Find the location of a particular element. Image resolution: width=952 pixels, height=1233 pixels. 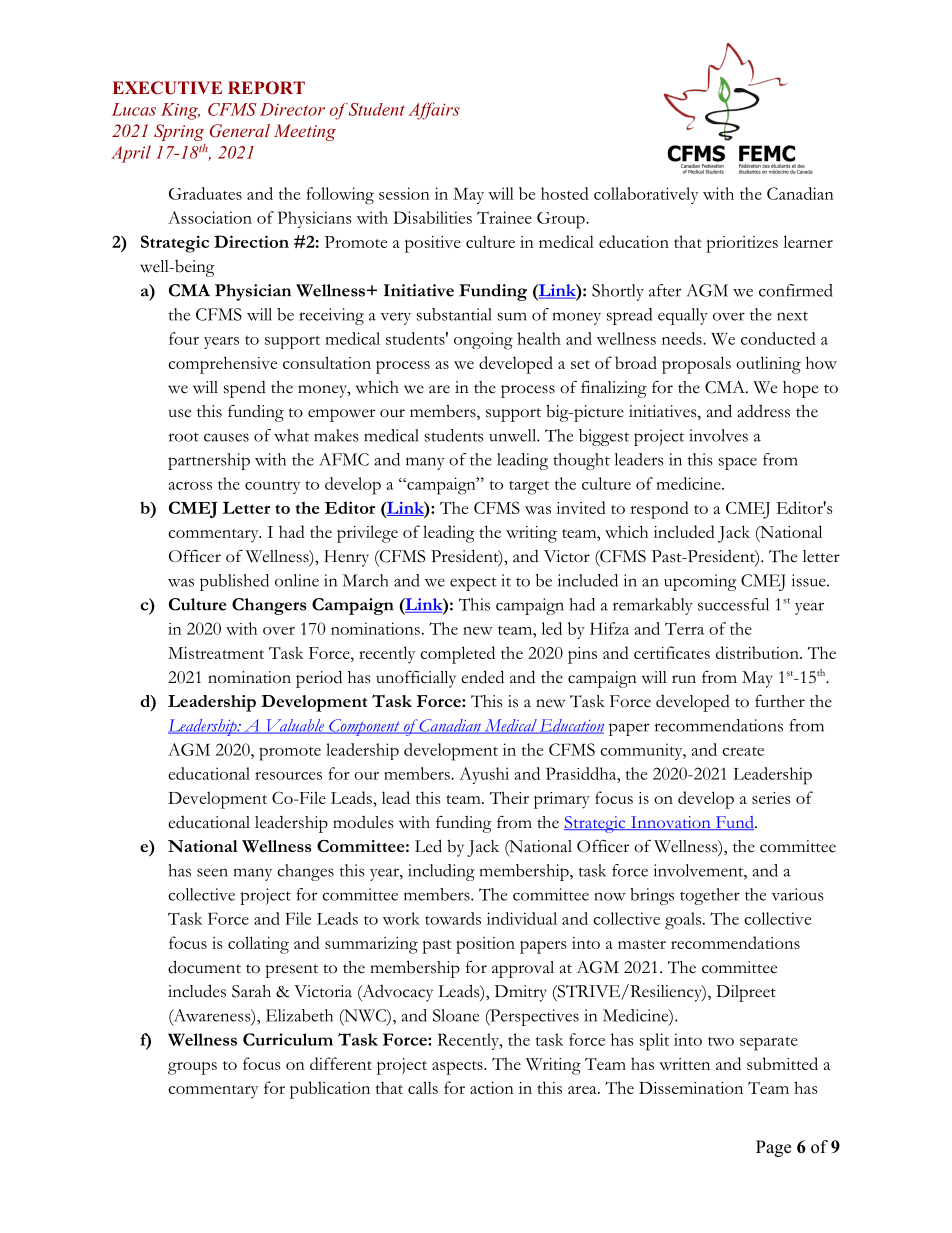

series is located at coordinates (771, 798).
